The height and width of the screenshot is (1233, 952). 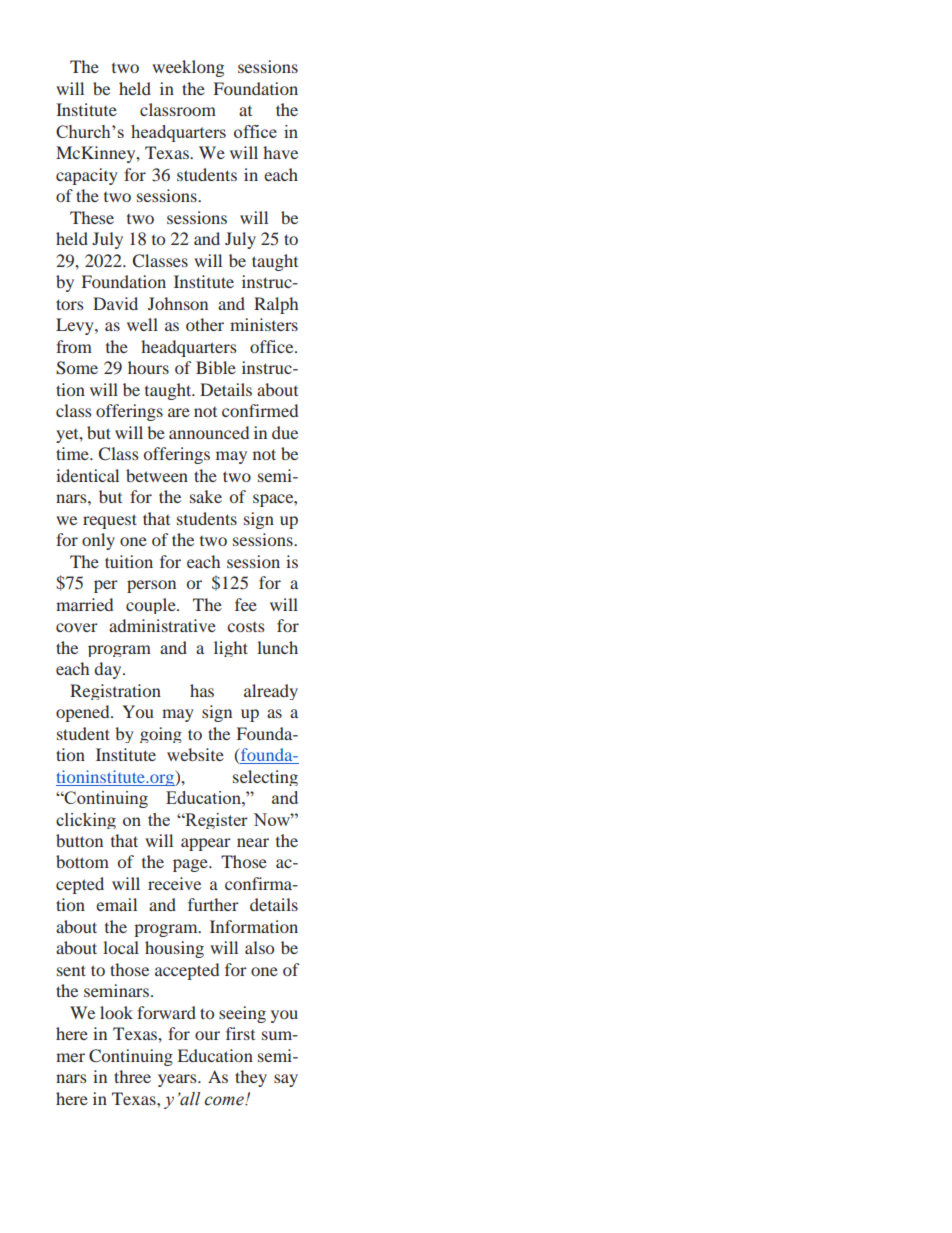 I want to click on look, so click(x=116, y=1012).
